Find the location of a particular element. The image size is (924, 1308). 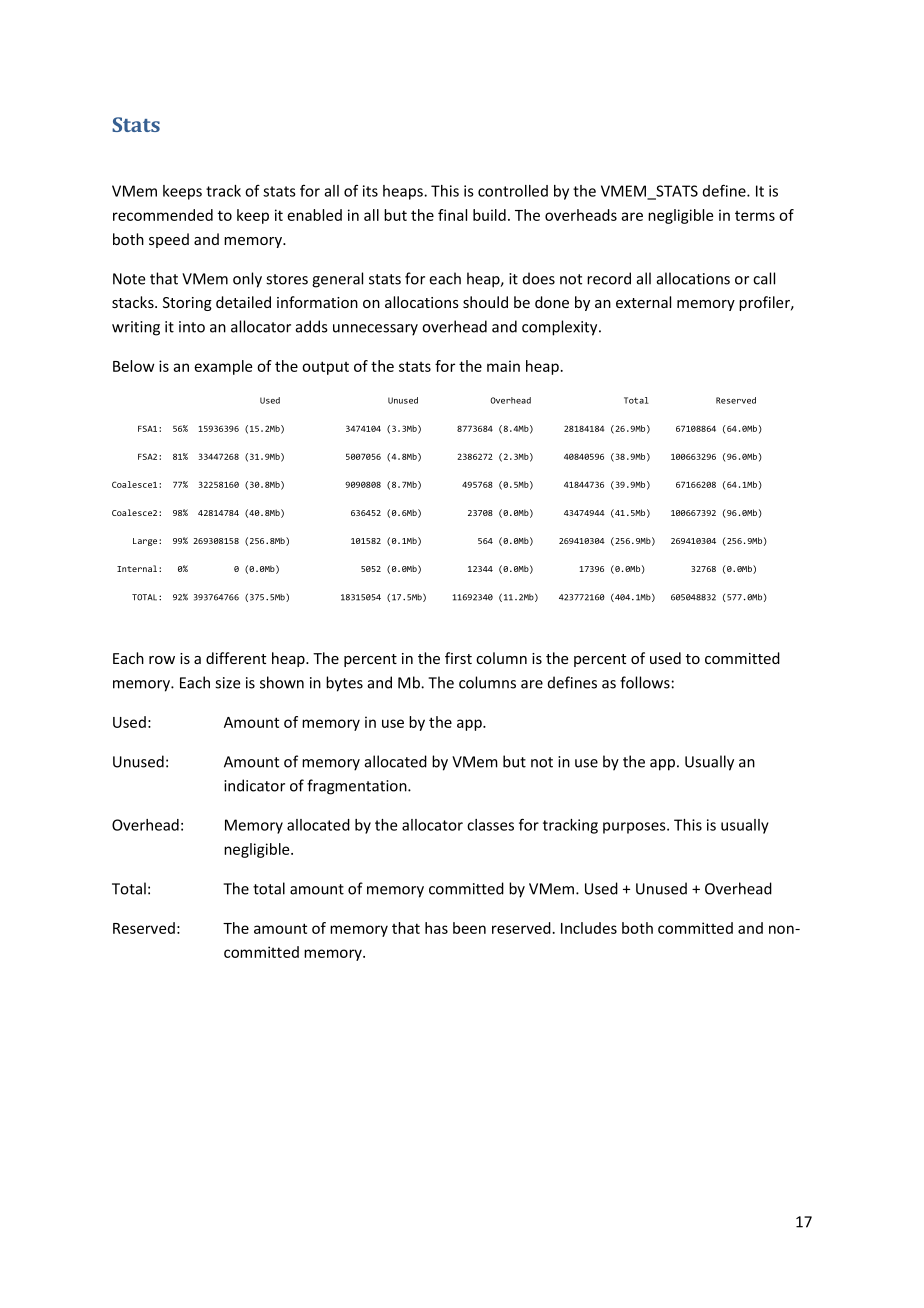

complexity is located at coordinates (561, 328).
